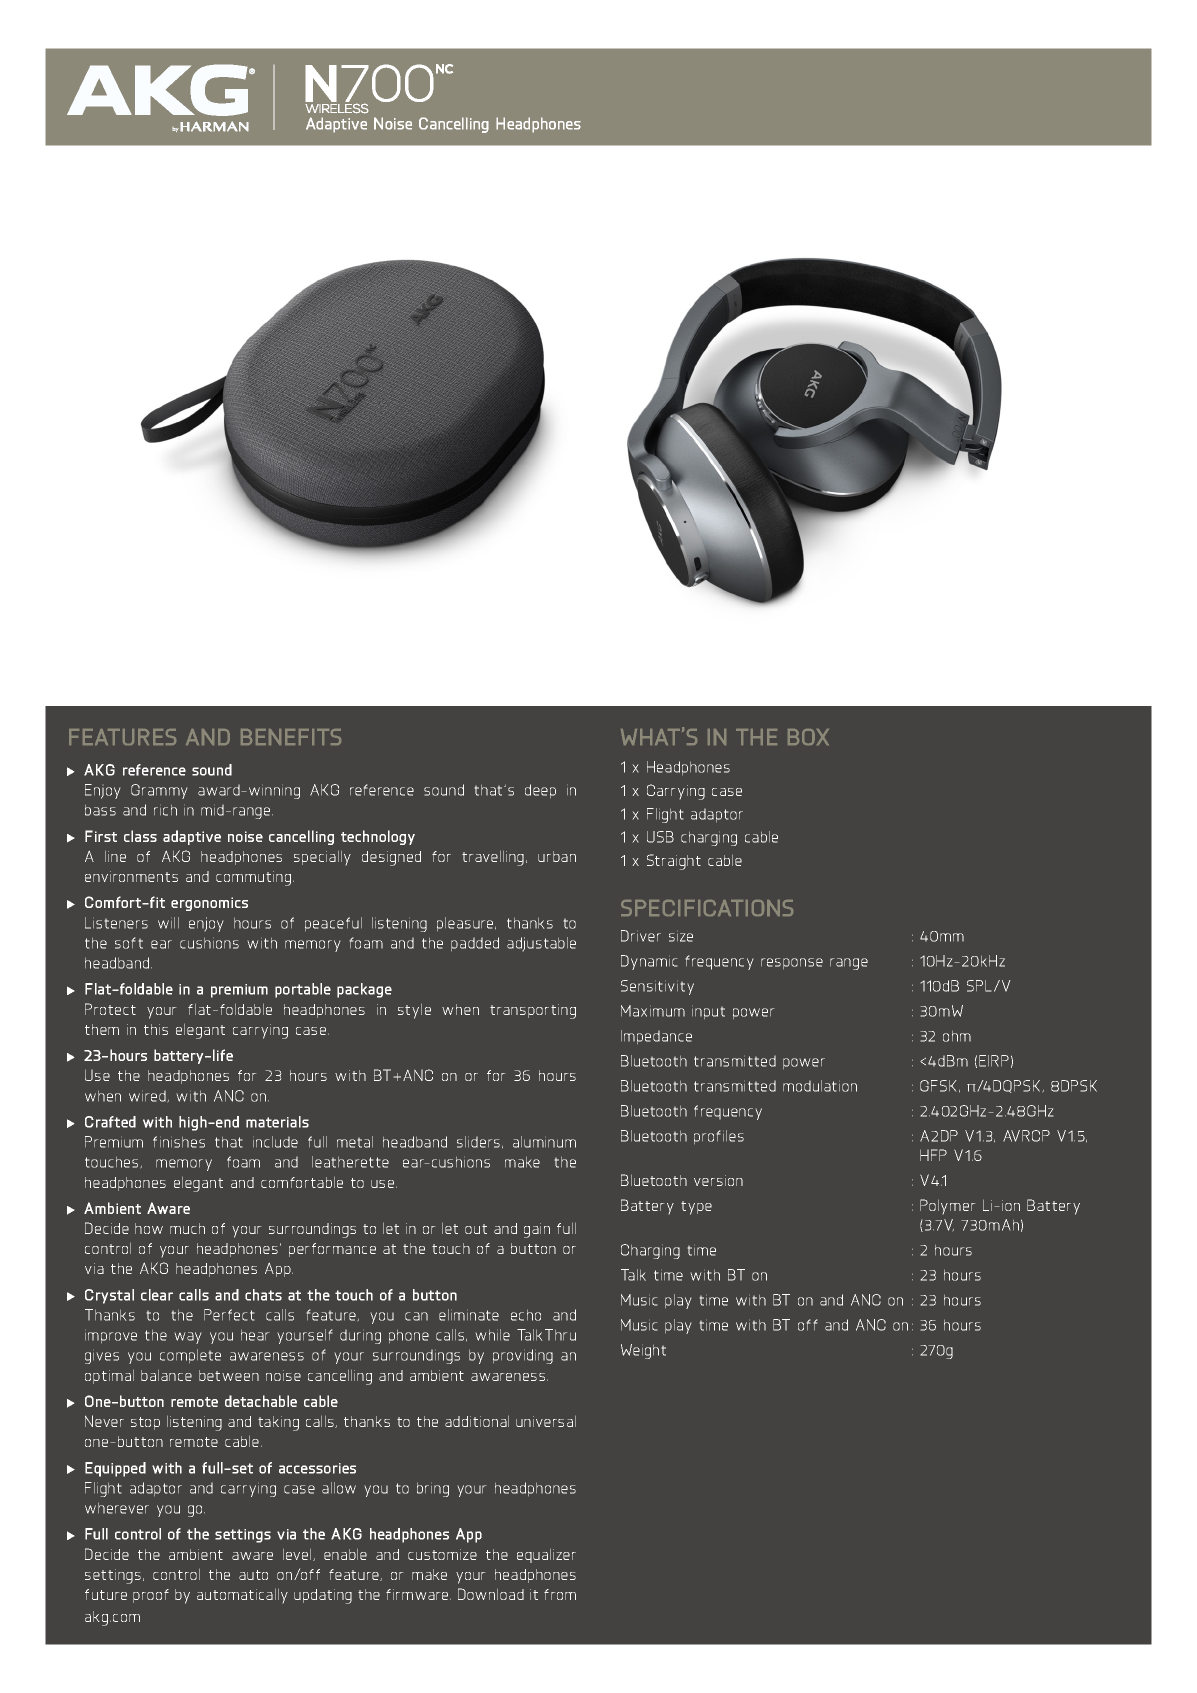 This screenshot has height=1693, width=1197. I want to click on Grammy, so click(159, 791).
